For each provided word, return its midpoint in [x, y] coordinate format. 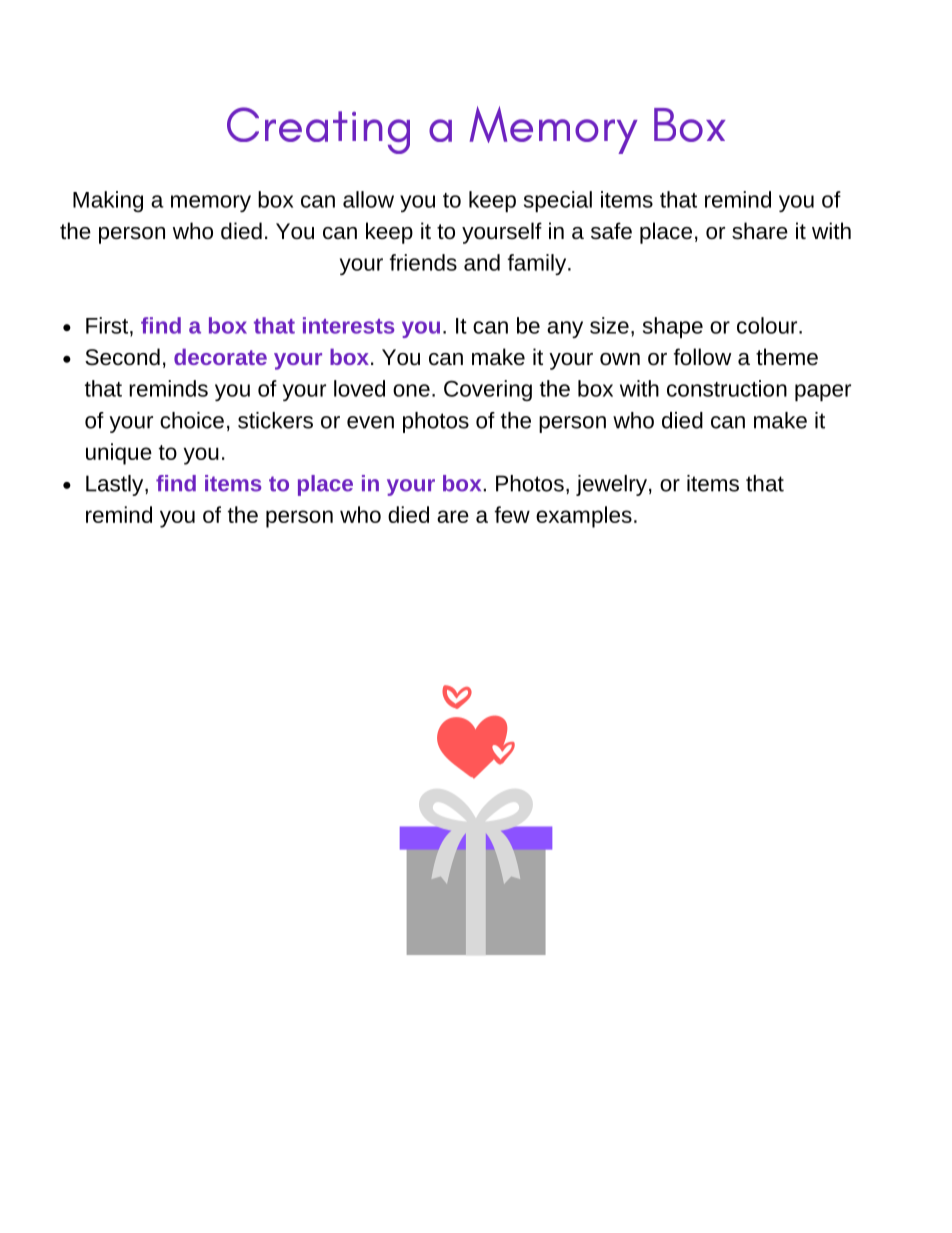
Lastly [116, 485]
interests [348, 325]
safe [611, 231]
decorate [220, 356]
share [760, 231]
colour [768, 325]
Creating [318, 130]
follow [703, 357]
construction [727, 388]
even [370, 422]
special [558, 201]
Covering [488, 390]
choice [192, 420]
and [482, 262]
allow [368, 199]
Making [108, 201]
